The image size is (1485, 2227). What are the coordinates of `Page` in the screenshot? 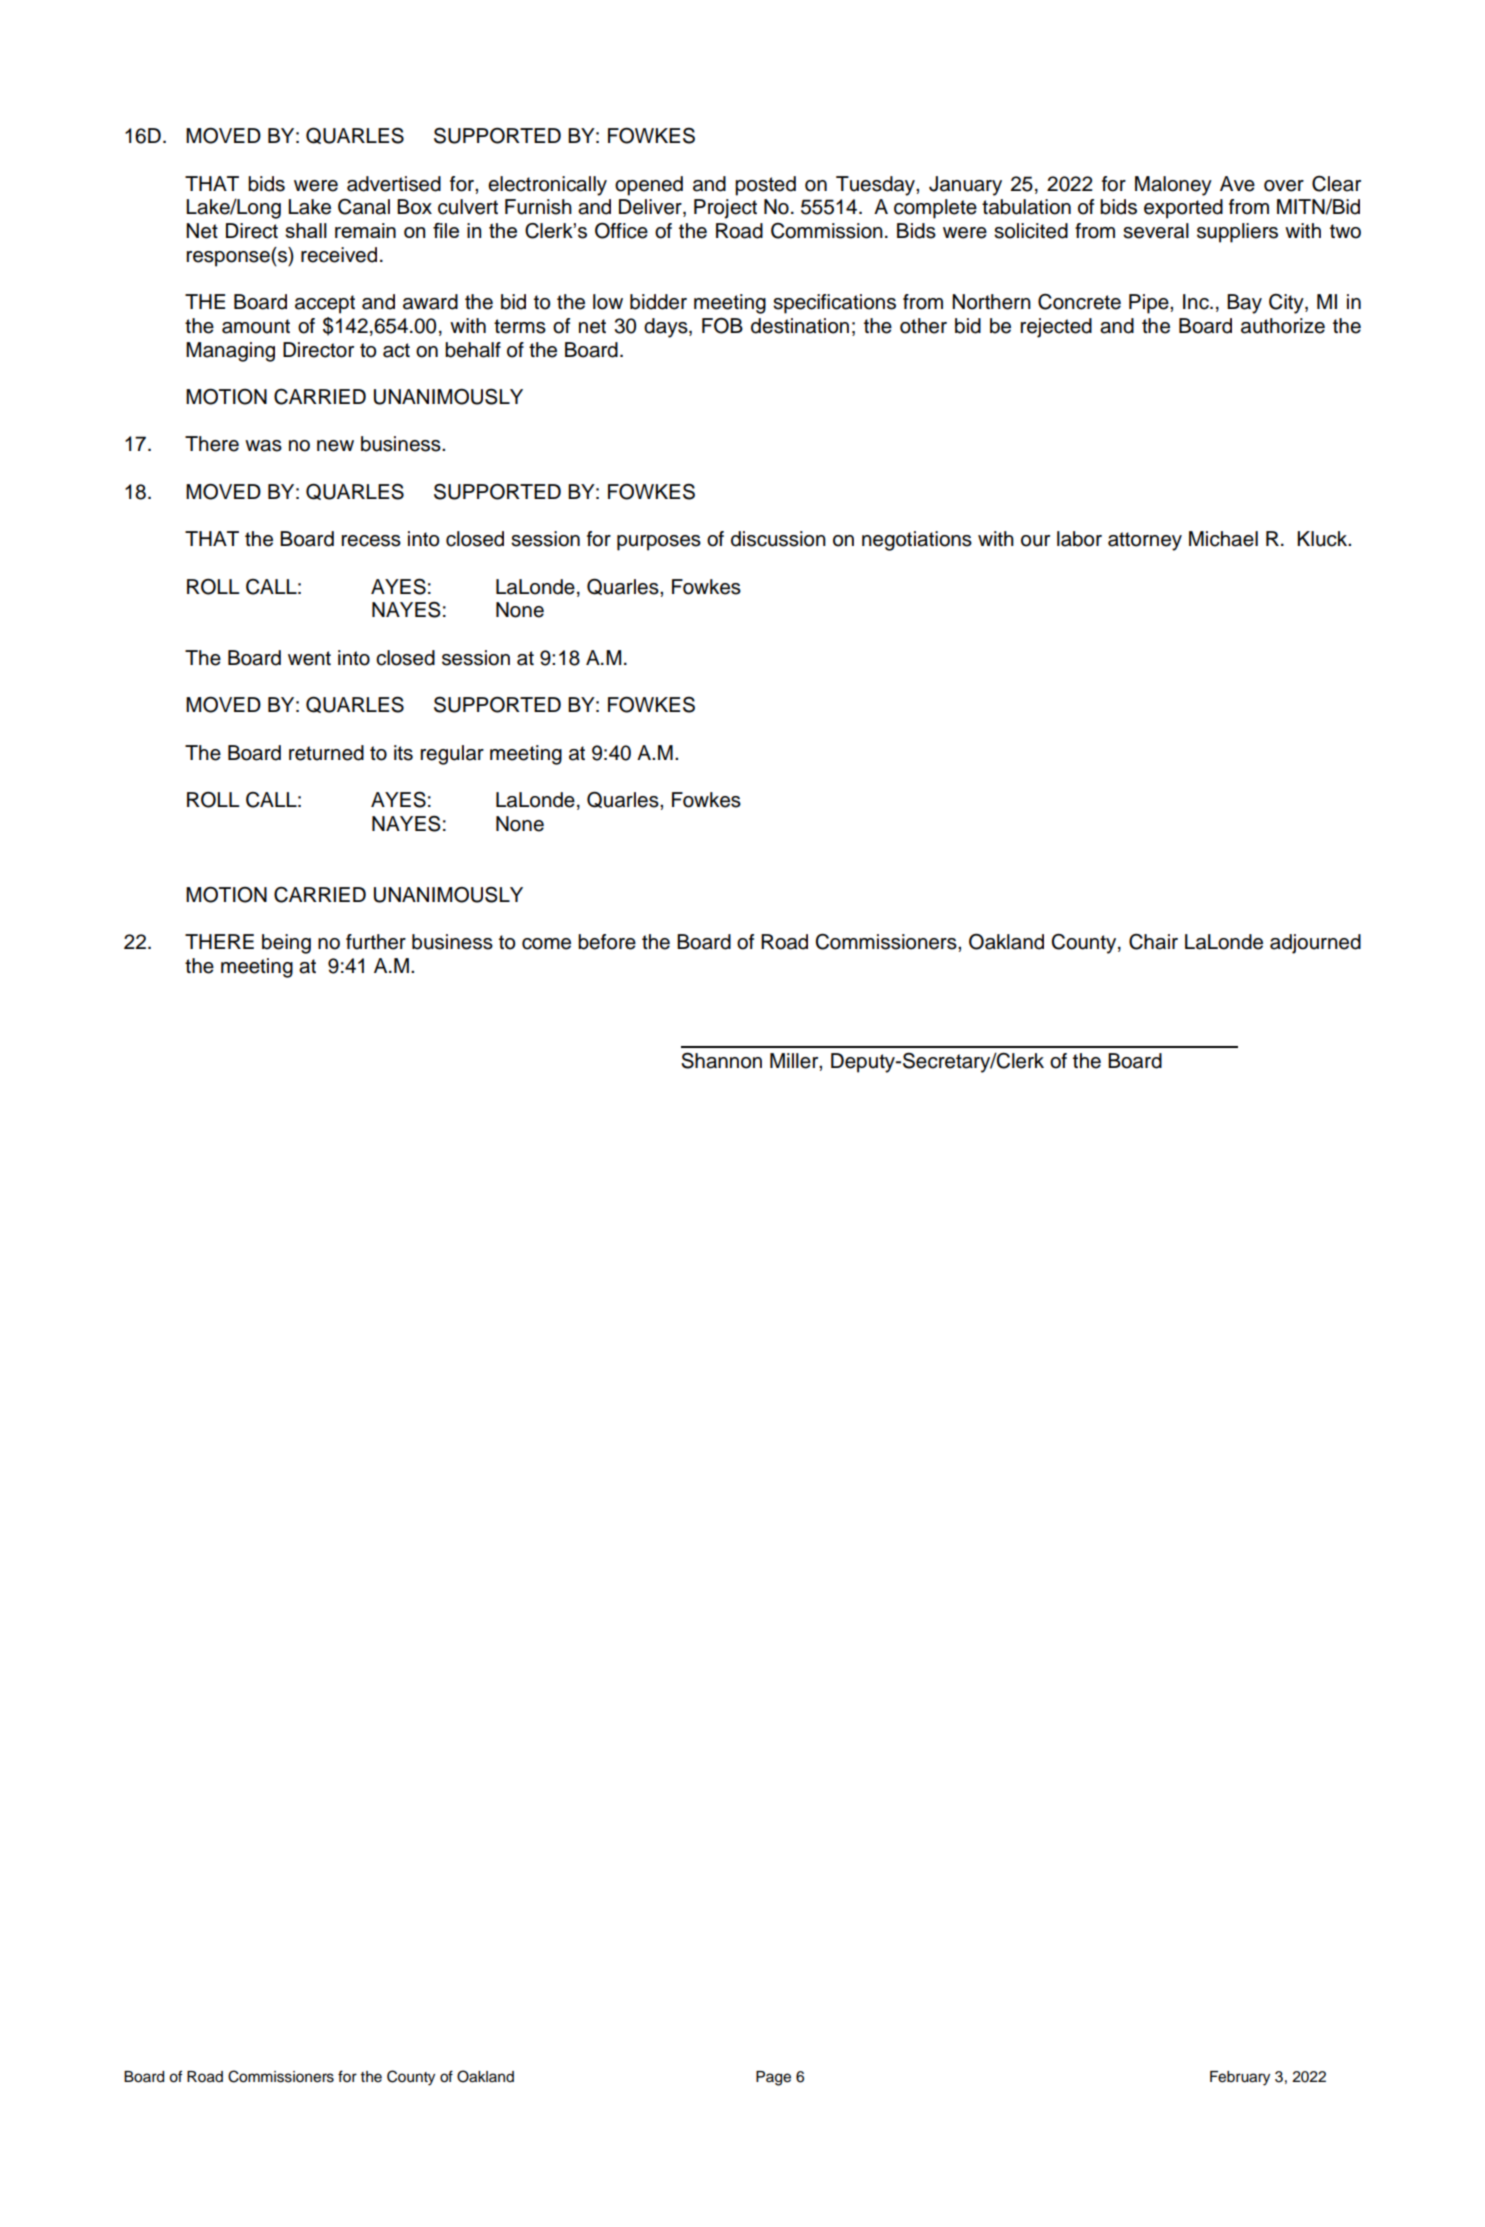 It's located at (773, 2078).
